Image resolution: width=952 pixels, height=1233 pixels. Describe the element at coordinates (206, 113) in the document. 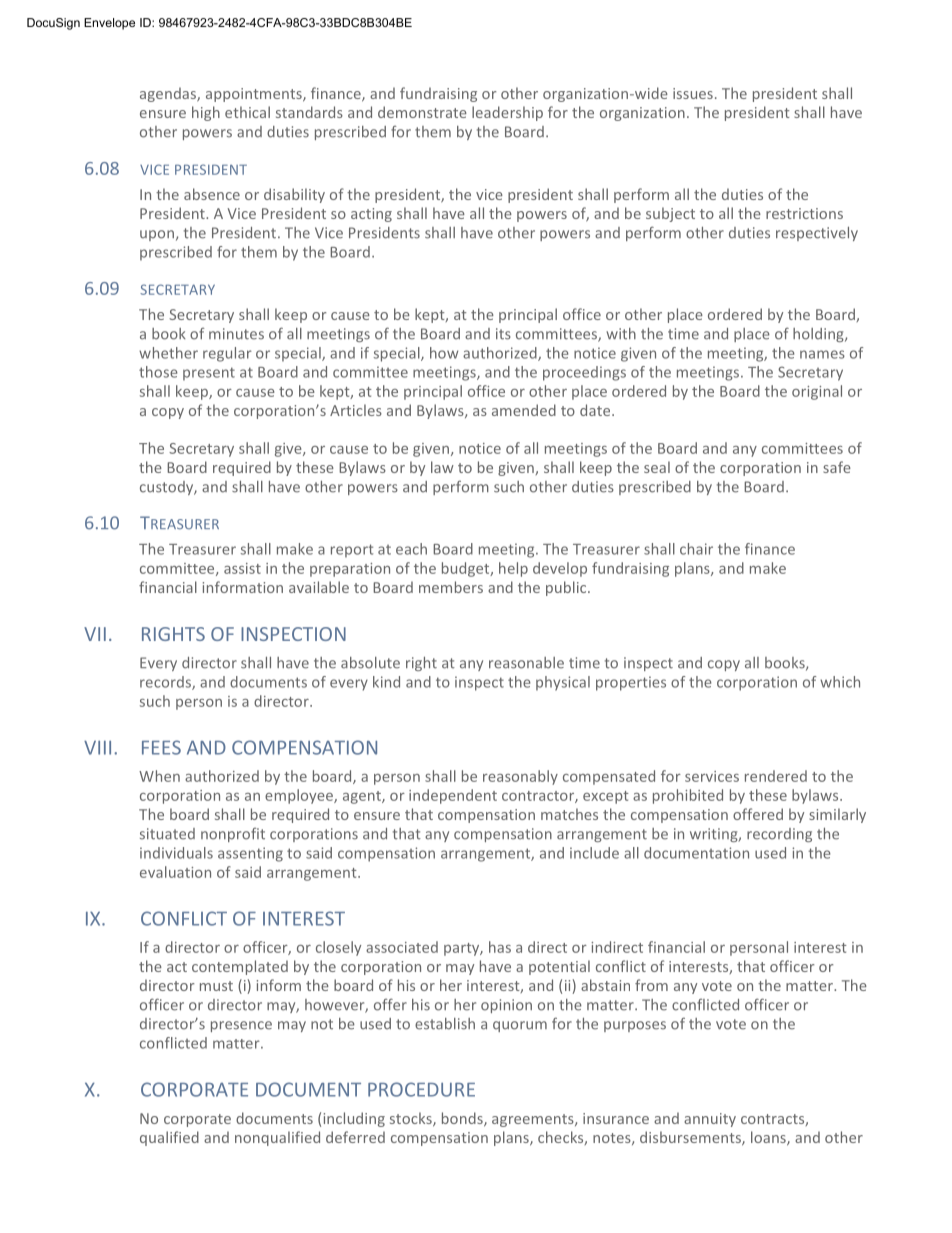

I see `high` at that location.
